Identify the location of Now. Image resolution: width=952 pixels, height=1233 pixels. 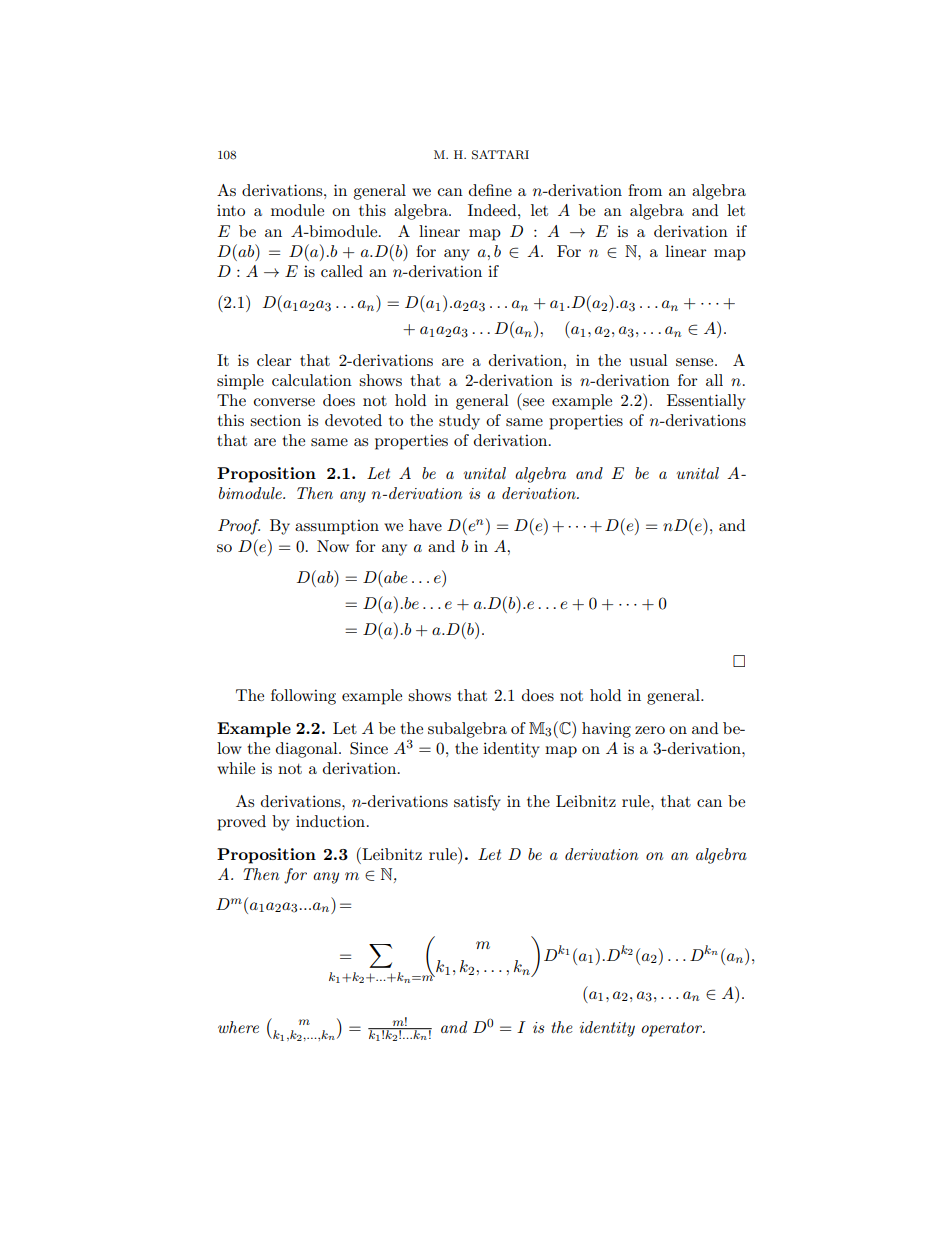
(333, 546).
